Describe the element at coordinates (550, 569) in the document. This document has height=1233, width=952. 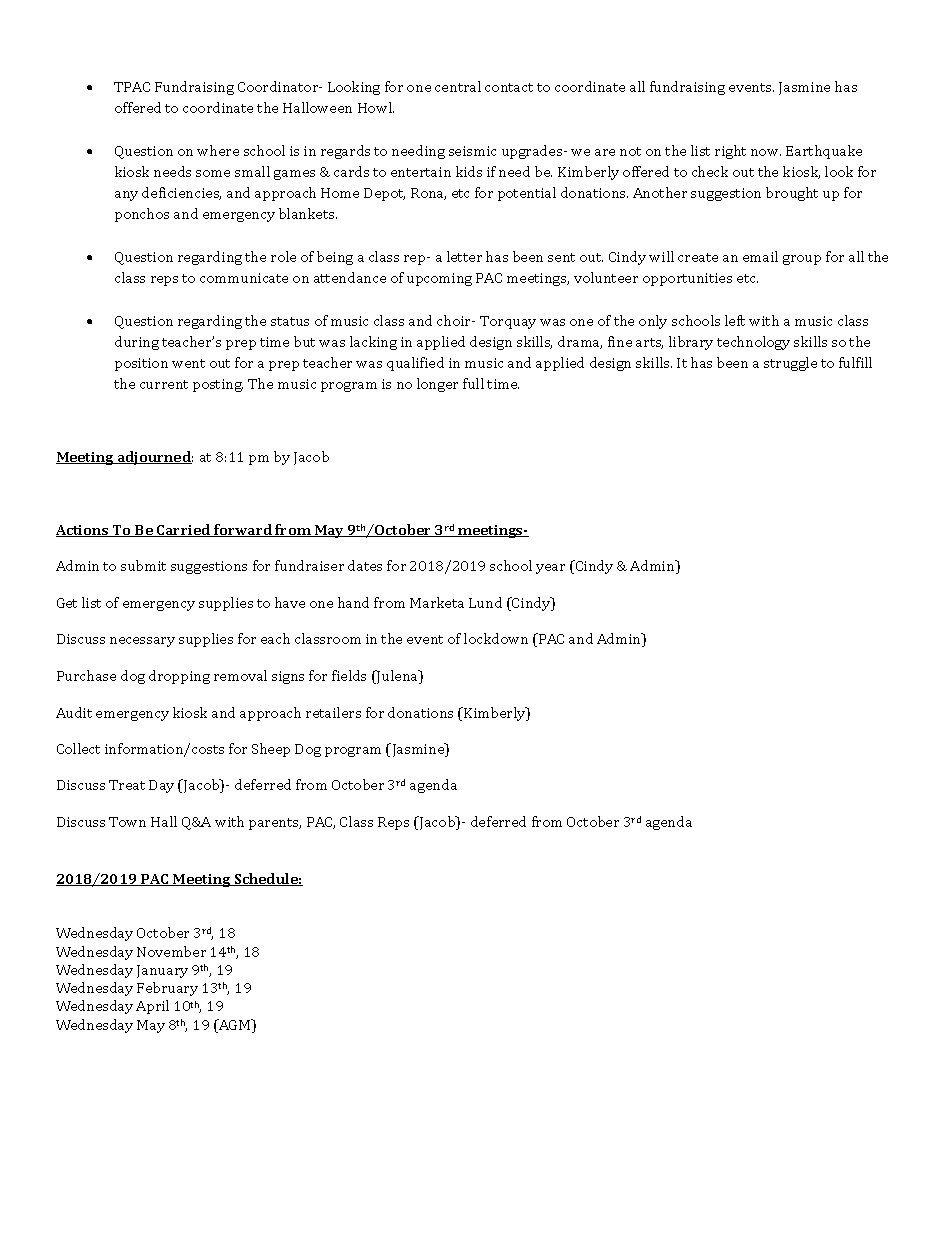
I see `year` at that location.
